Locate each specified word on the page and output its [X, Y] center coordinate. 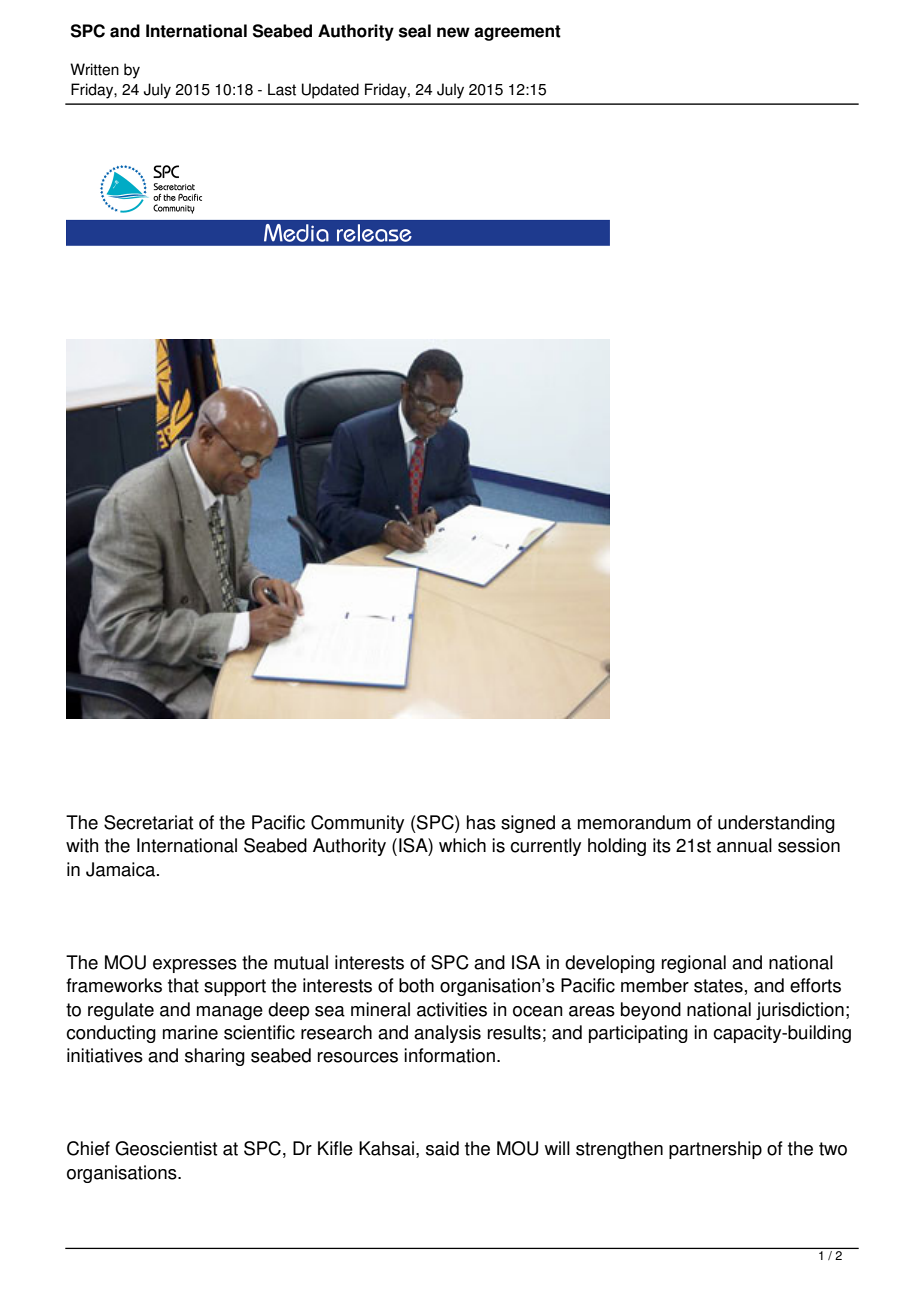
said [442, 1148]
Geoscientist [166, 1148]
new [453, 32]
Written [94, 69]
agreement [517, 33]
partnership [715, 1150]
